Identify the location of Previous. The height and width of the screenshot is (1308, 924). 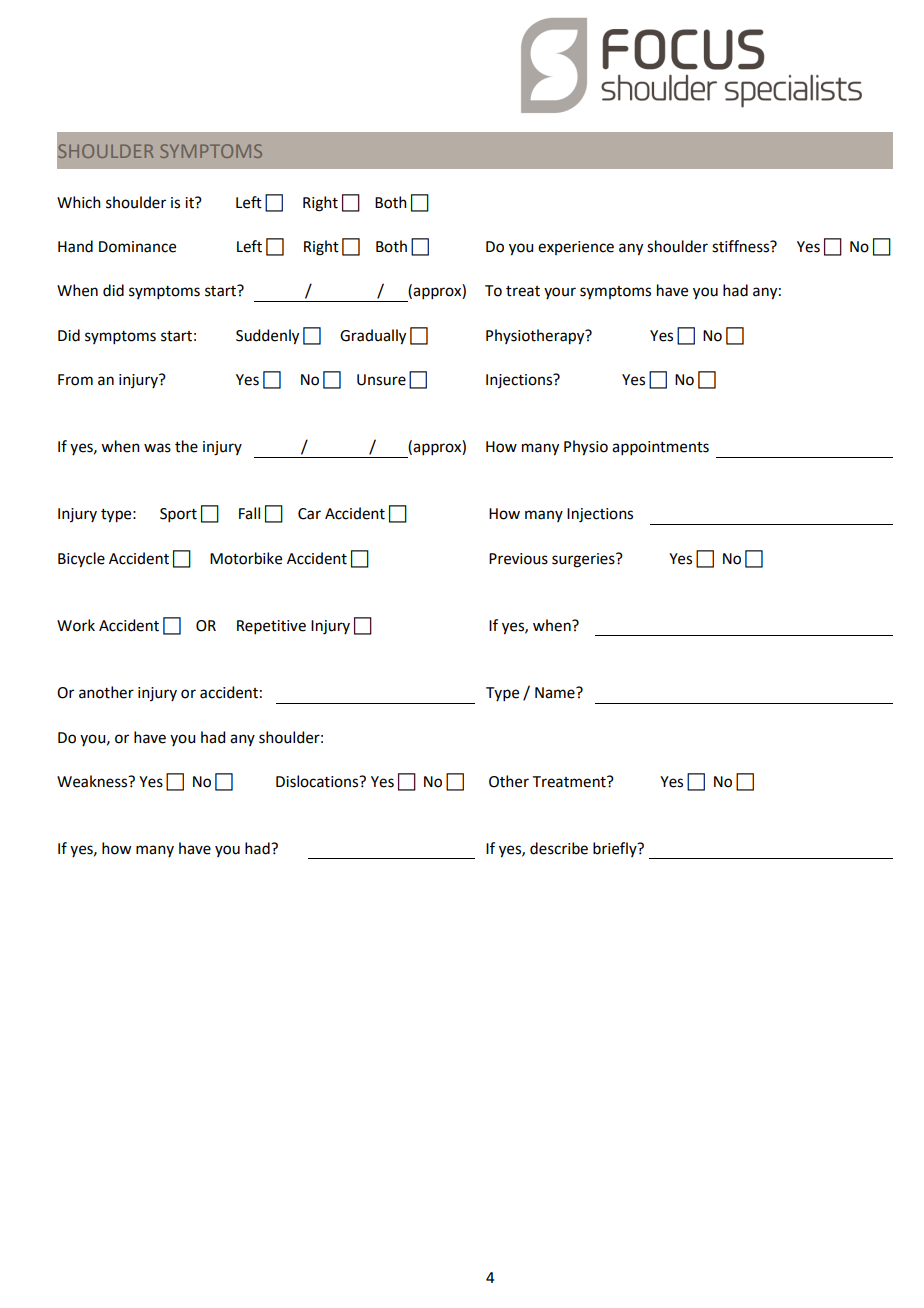
(518, 559).
